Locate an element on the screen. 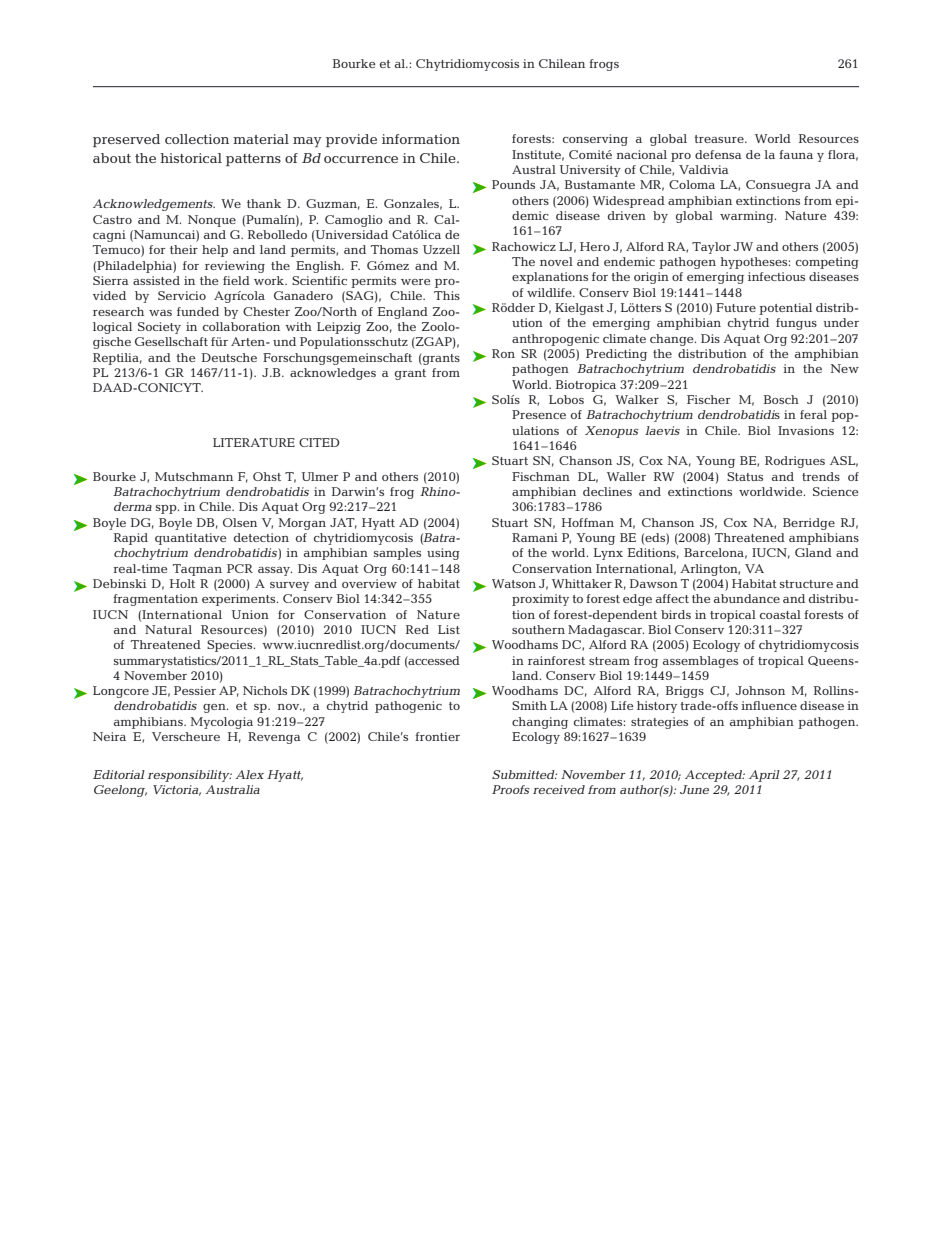 The width and height of the screenshot is (952, 1257). Bosch is located at coordinates (781, 399).
